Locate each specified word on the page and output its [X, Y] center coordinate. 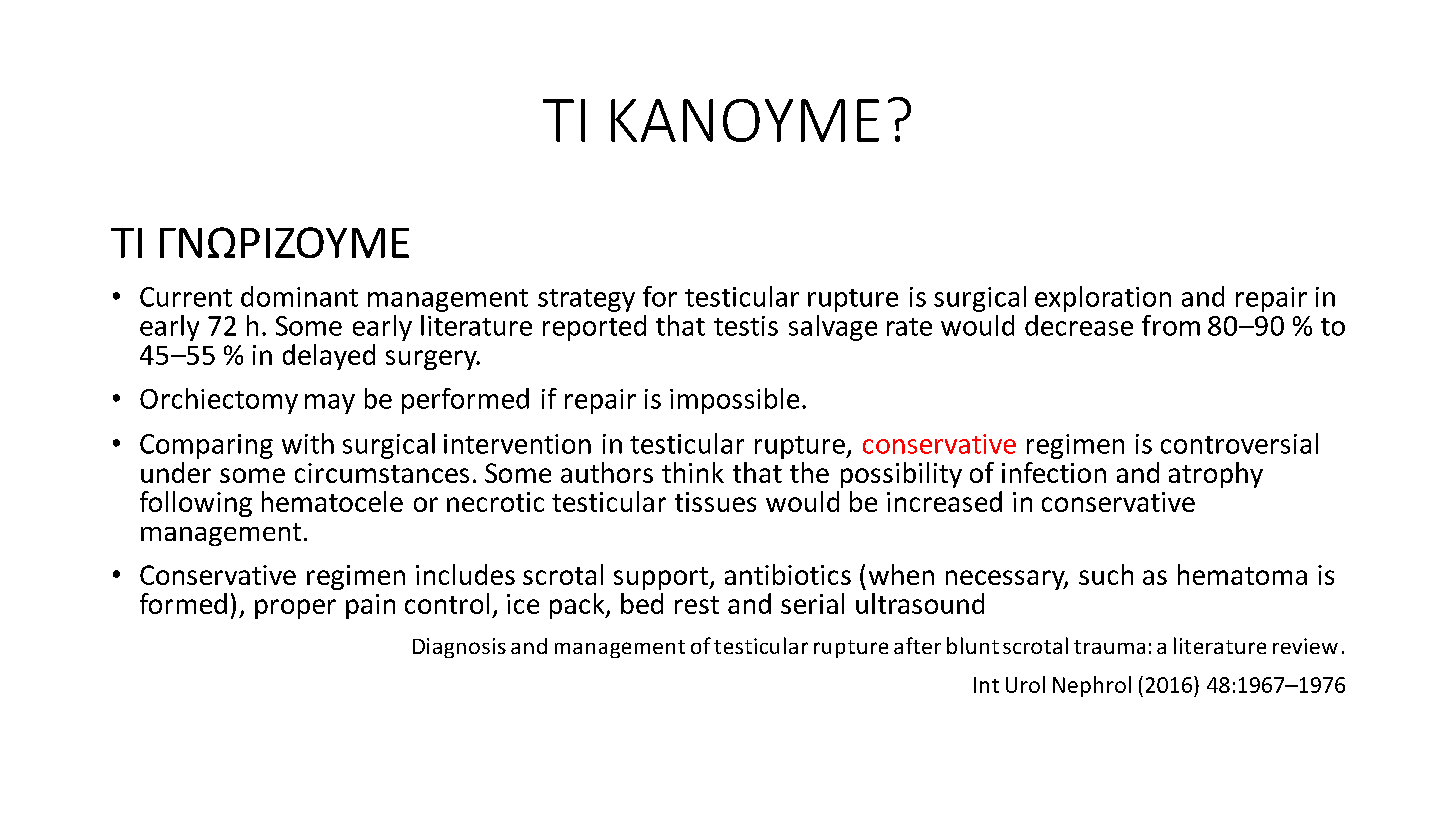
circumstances [382, 473]
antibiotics [788, 574]
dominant [299, 296]
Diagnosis [459, 648]
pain [370, 606]
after [917, 645]
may [330, 404]
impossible [734, 401]
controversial [1239, 443]
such [1106, 574]
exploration [1103, 299]
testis [746, 326]
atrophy [1216, 475]
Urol [1025, 684]
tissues [715, 502]
